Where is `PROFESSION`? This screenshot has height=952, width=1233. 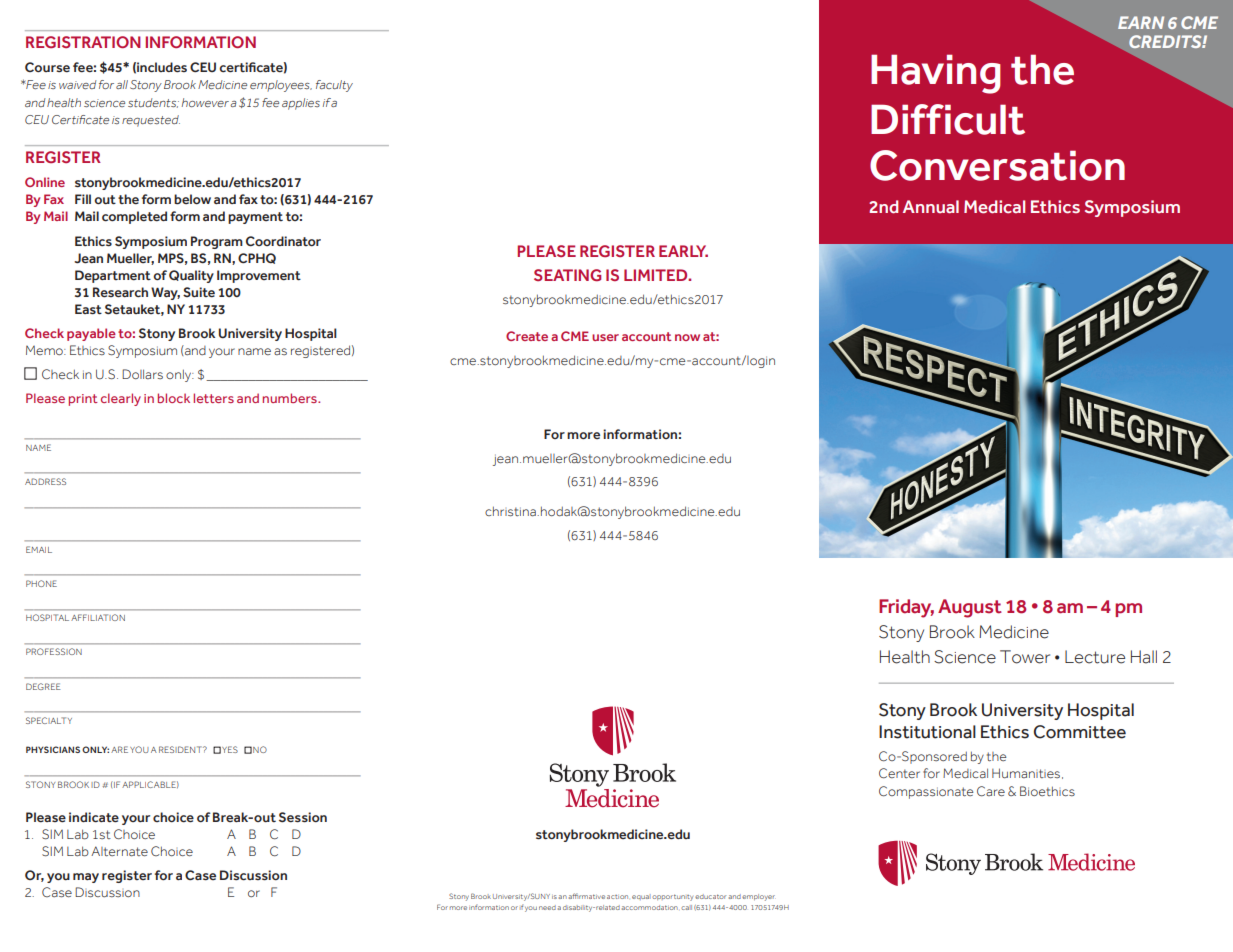 PROFESSION is located at coordinates (54, 651).
